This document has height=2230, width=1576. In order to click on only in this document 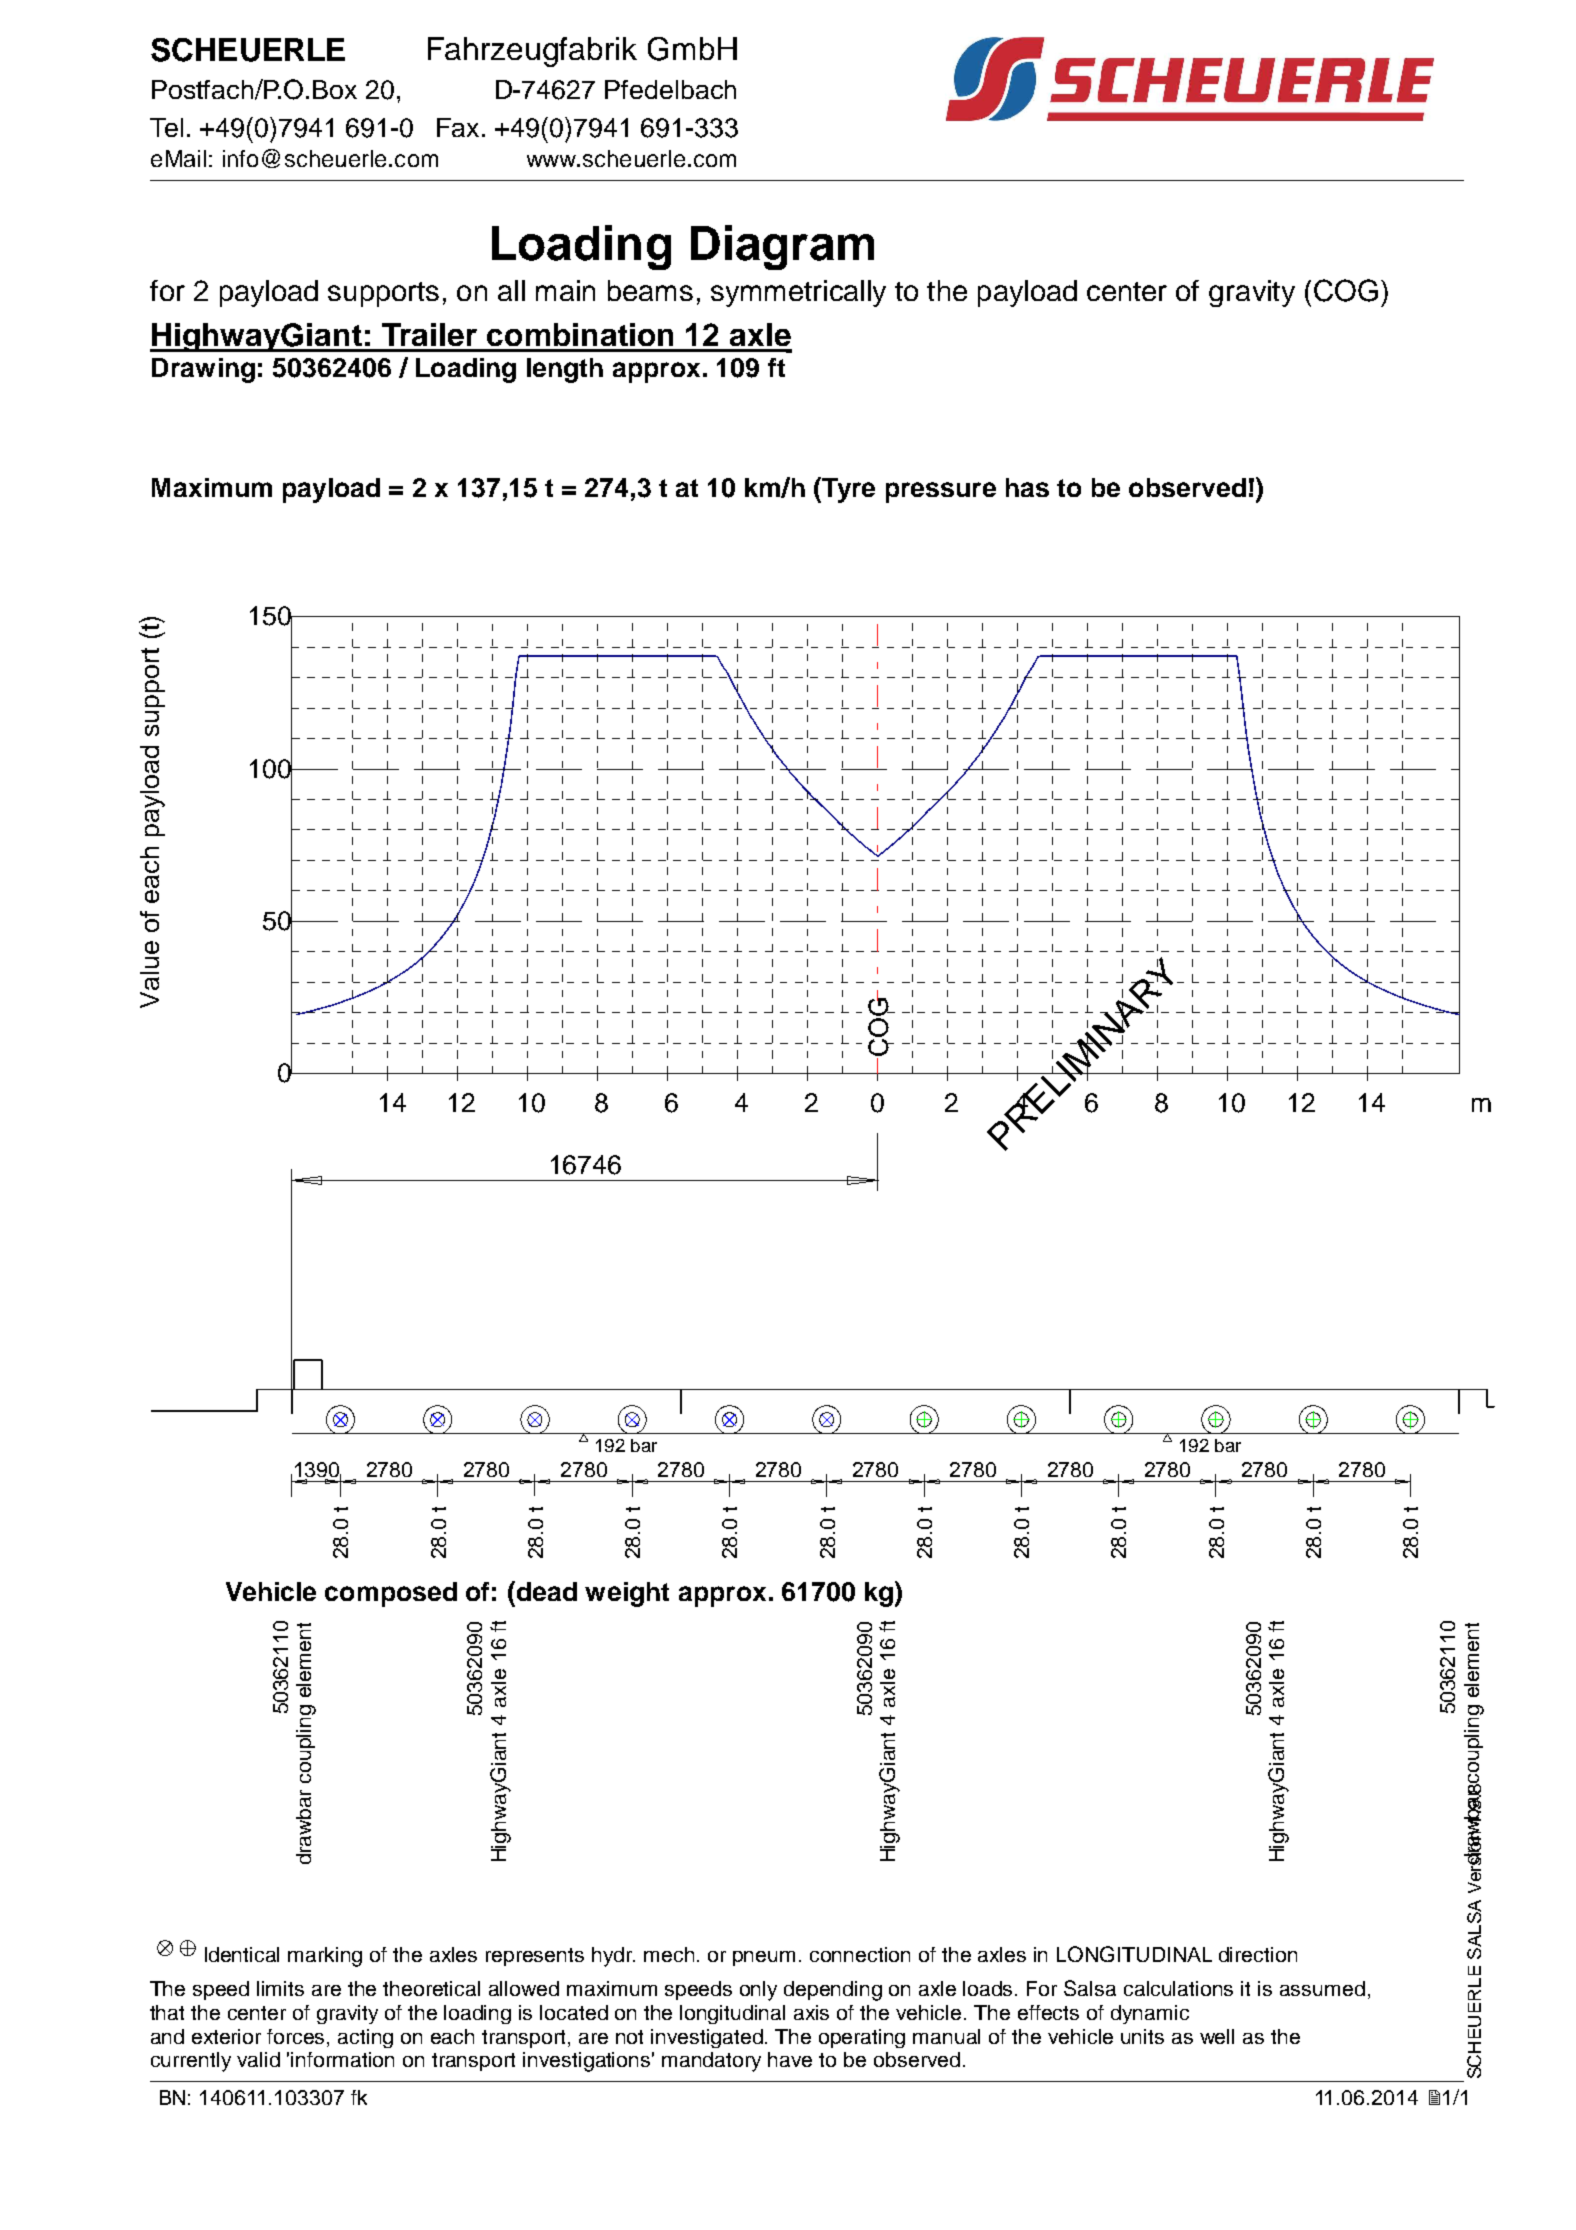, I will do `click(758, 1991)`.
